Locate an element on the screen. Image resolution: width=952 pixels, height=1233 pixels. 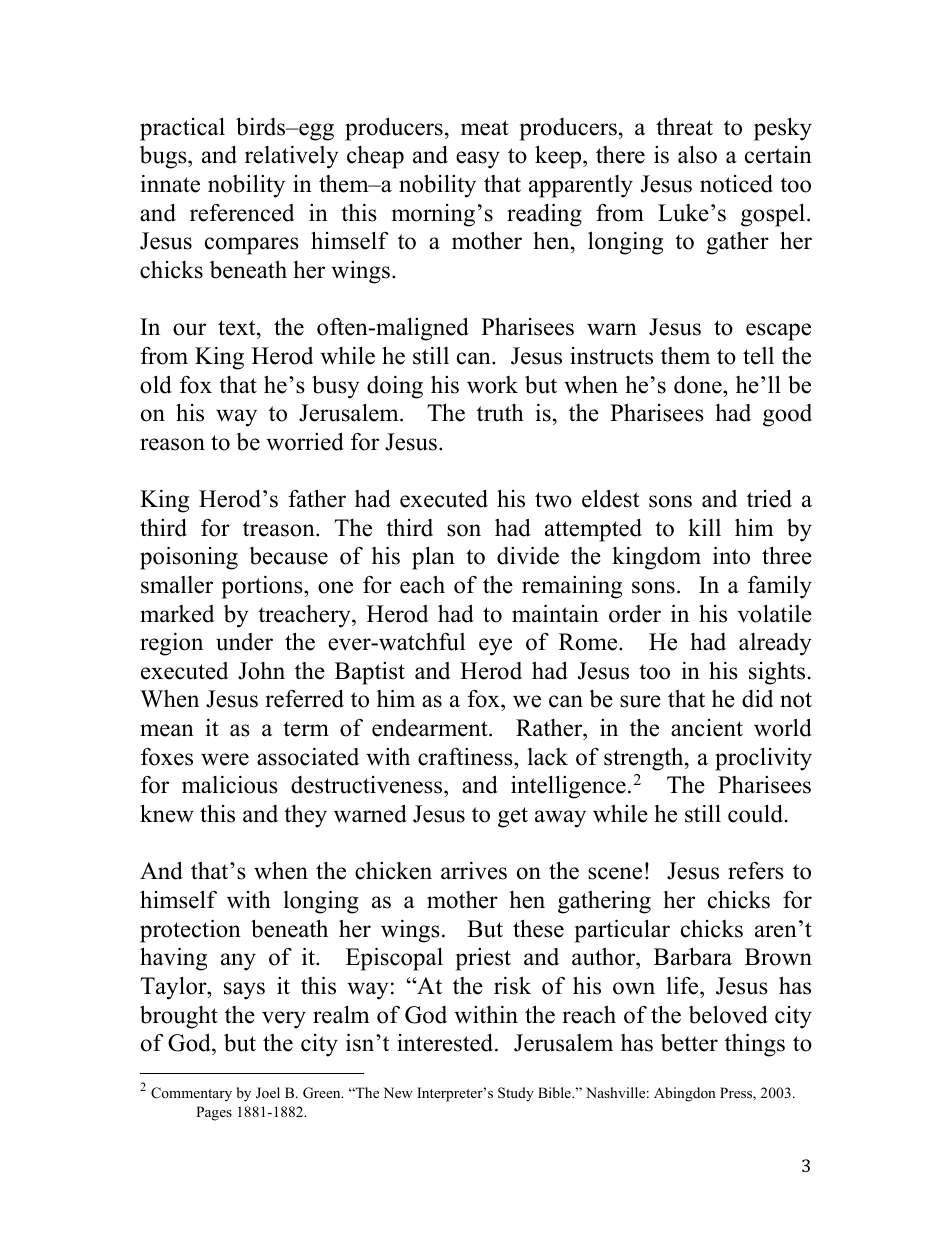
Joel is located at coordinates (268, 1093).
